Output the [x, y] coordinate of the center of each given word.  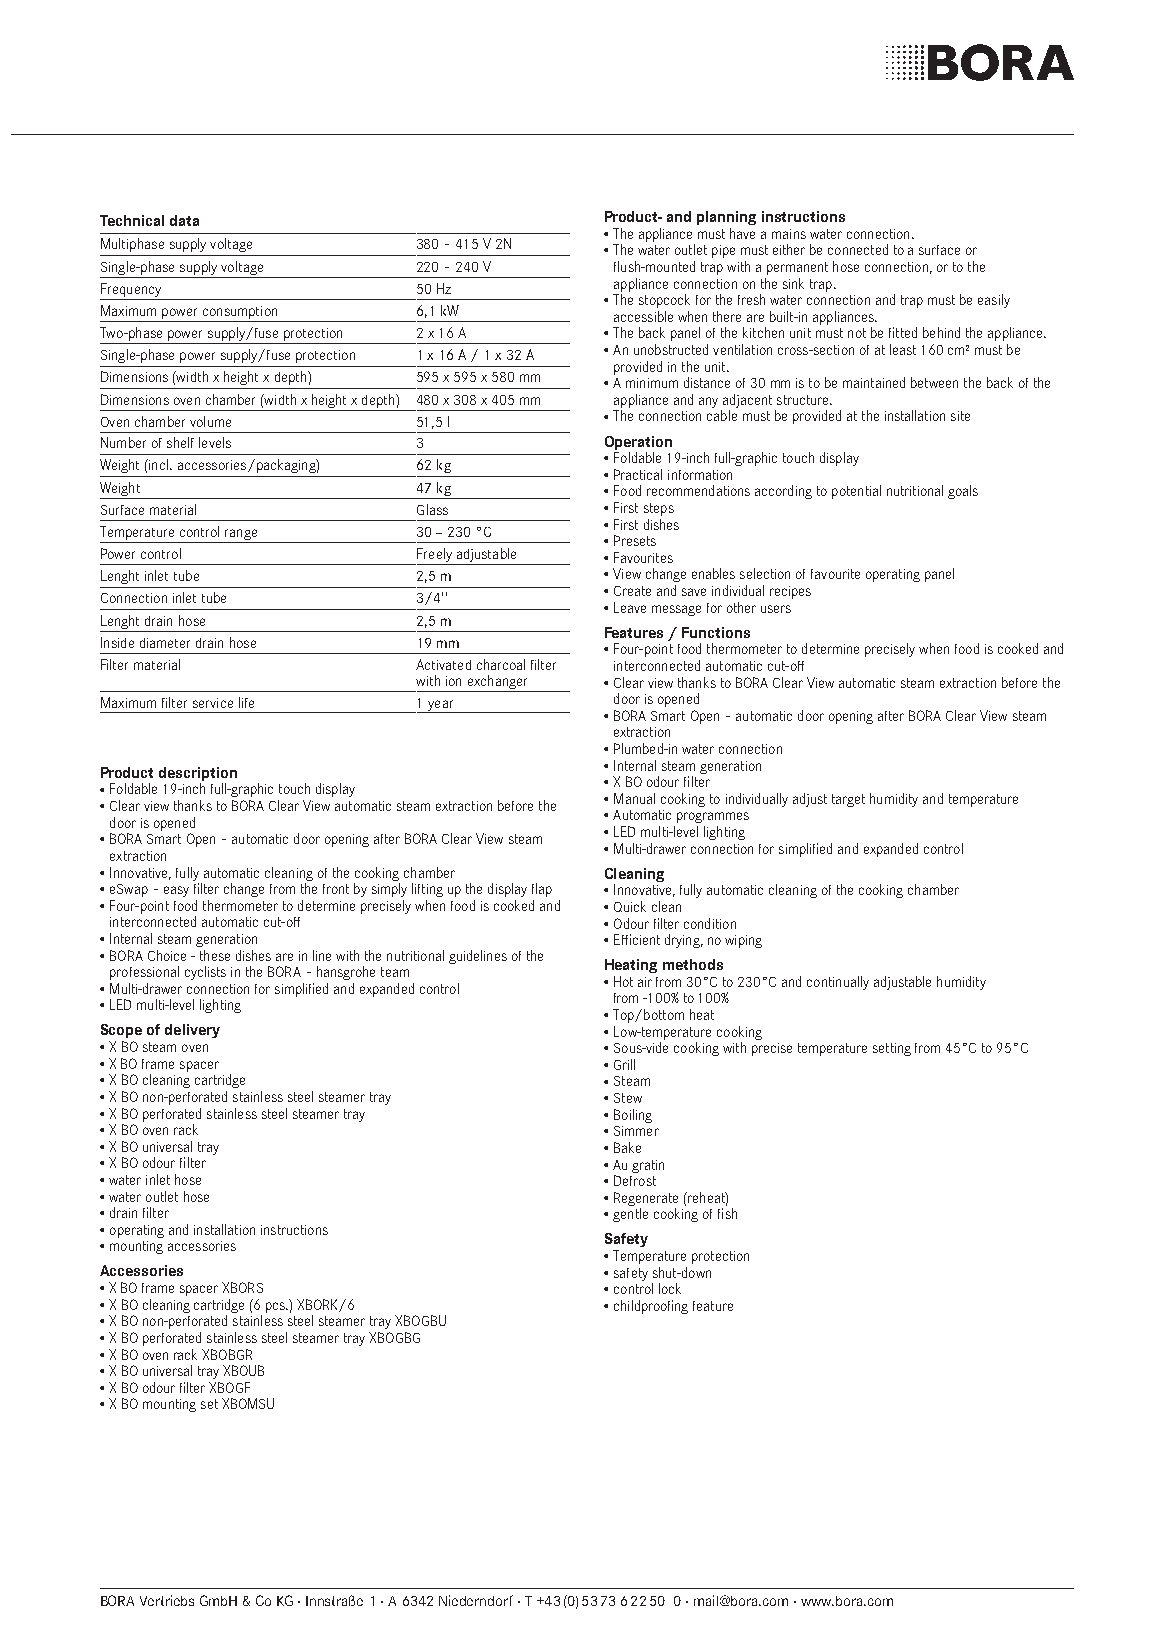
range [241, 536]
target [848, 800]
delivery [192, 1031]
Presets [635, 540]
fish [727, 1213]
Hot [623, 981]
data [184, 220]
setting [892, 1049]
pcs [277, 1307]
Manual [634, 798]
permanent [797, 268]
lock [670, 1288]
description [198, 775]
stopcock [664, 301]
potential [856, 492]
